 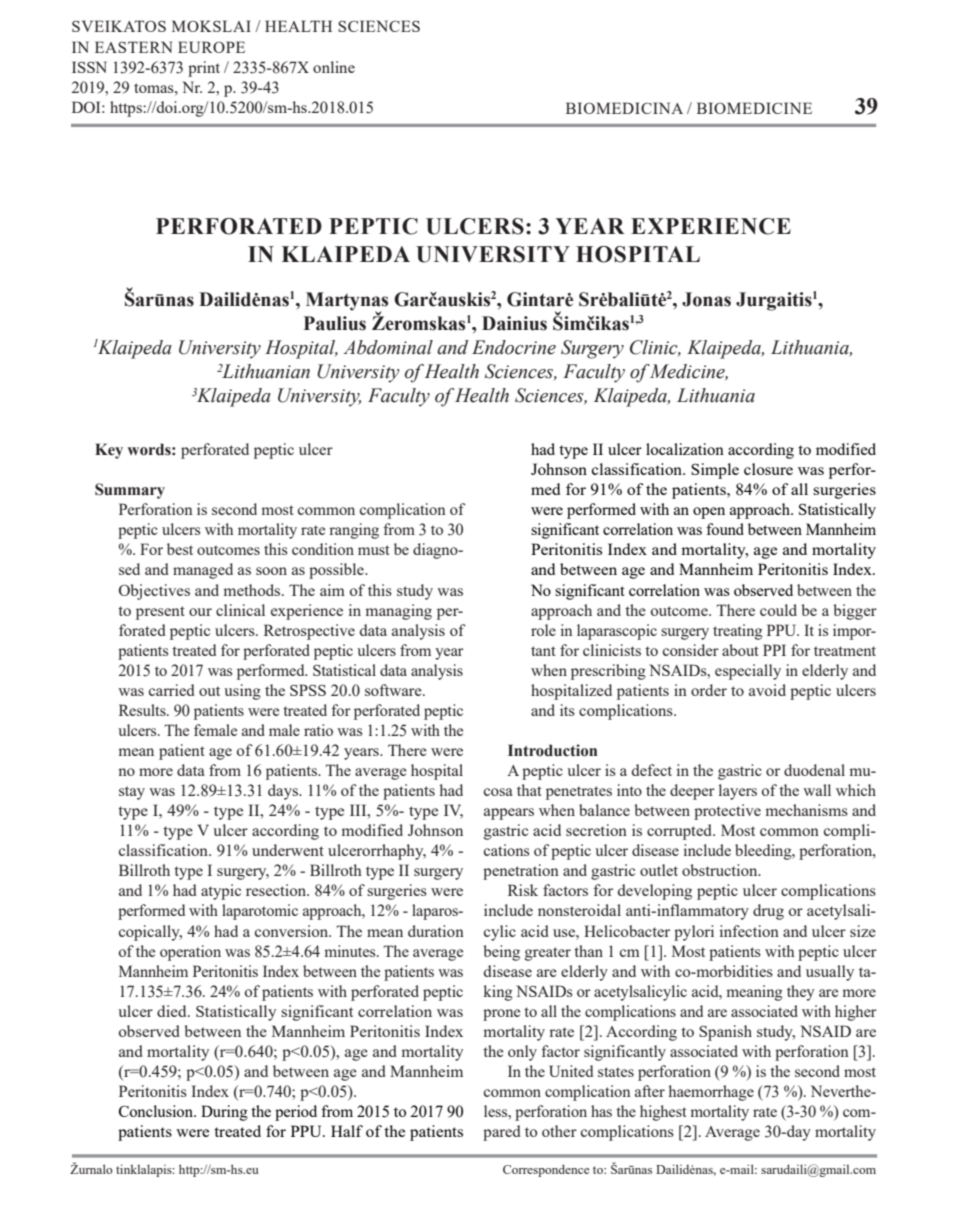 What do you see at coordinates (388, 347) in the screenshot?
I see `Abdominal` at bounding box center [388, 347].
